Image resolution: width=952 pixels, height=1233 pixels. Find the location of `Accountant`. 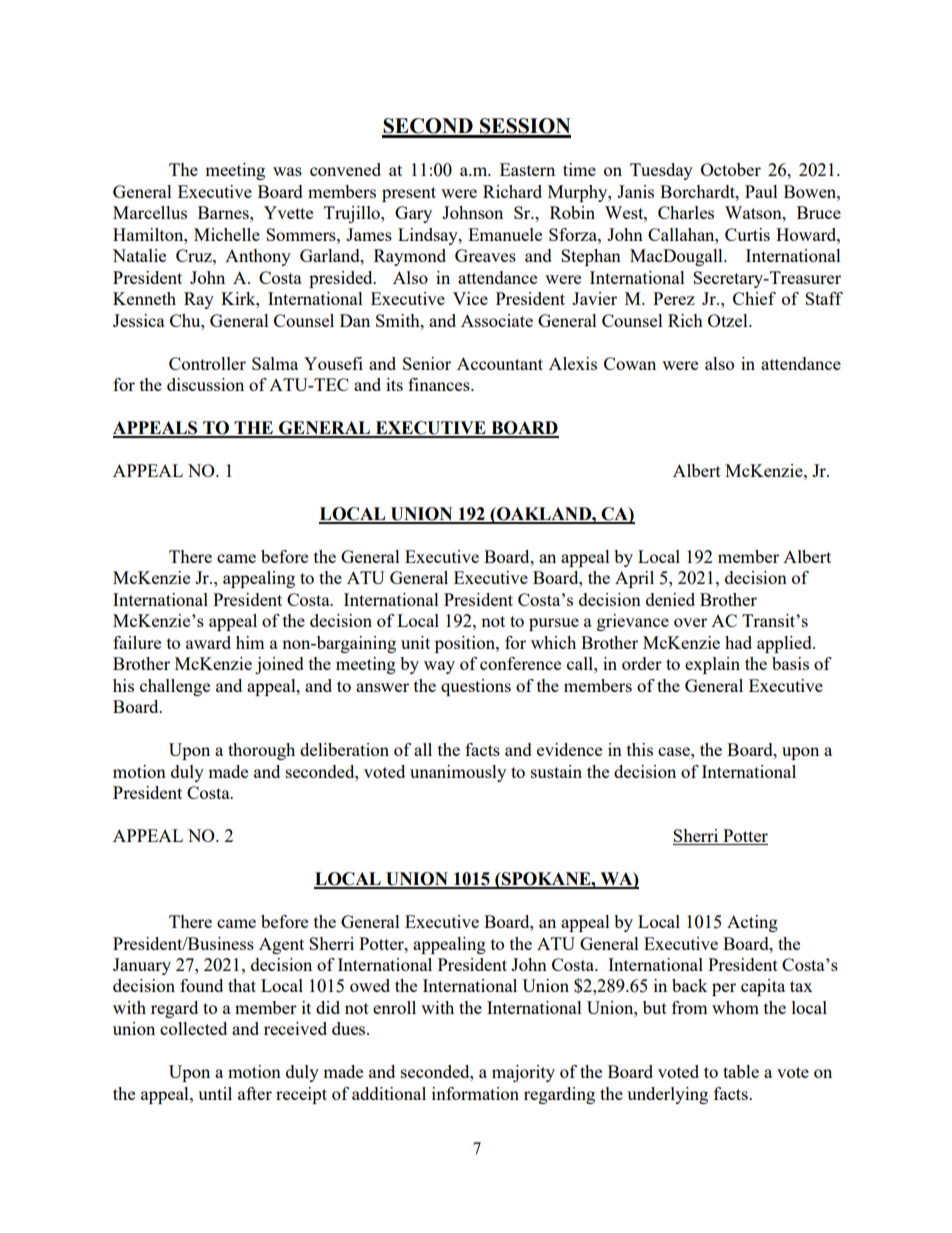

Accountant is located at coordinates (500, 363).
